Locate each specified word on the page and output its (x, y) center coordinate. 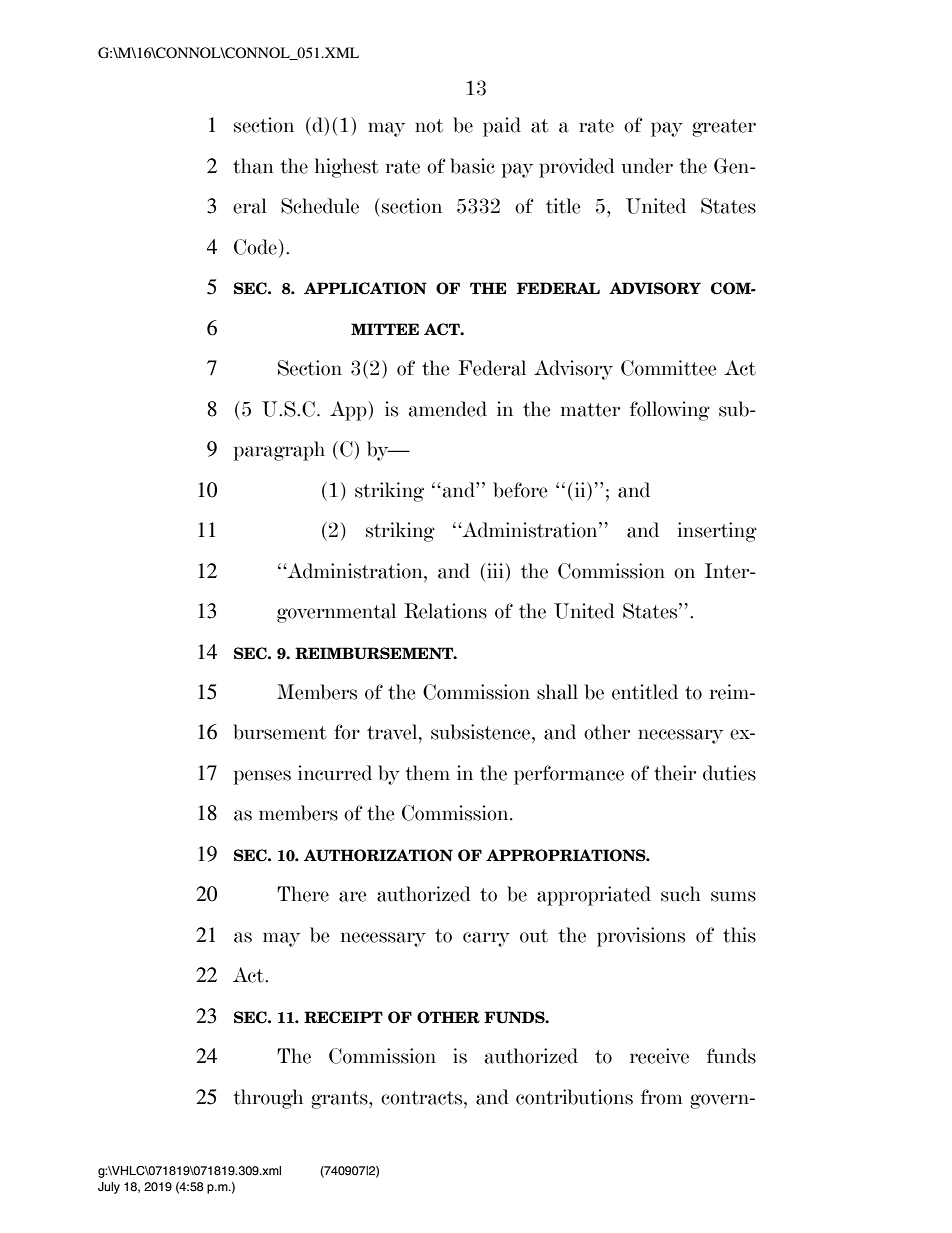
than (253, 166)
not (429, 126)
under (647, 166)
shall (557, 692)
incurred (335, 773)
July (109, 1188)
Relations (445, 611)
